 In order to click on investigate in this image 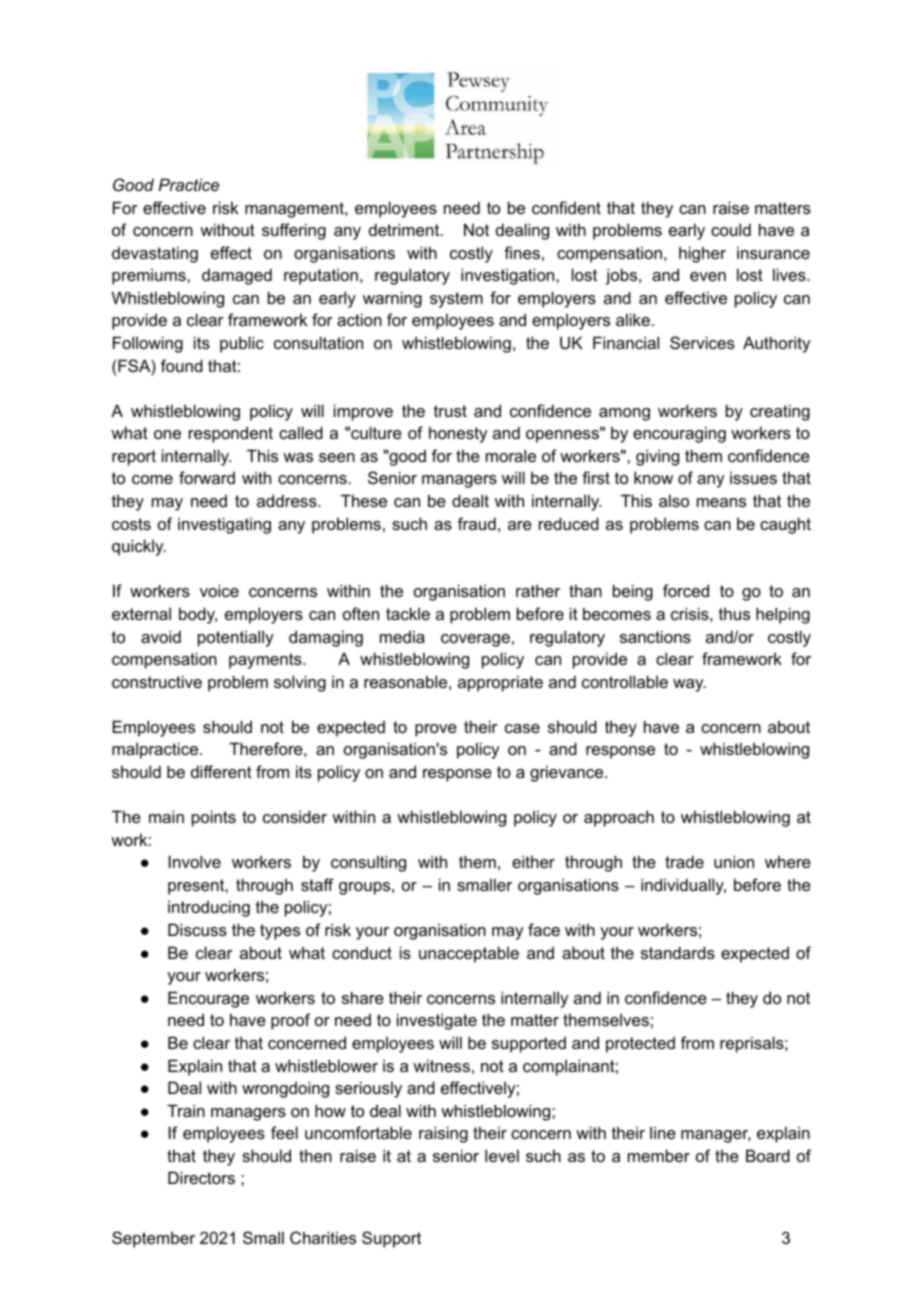, I will do `click(437, 1021)`.
